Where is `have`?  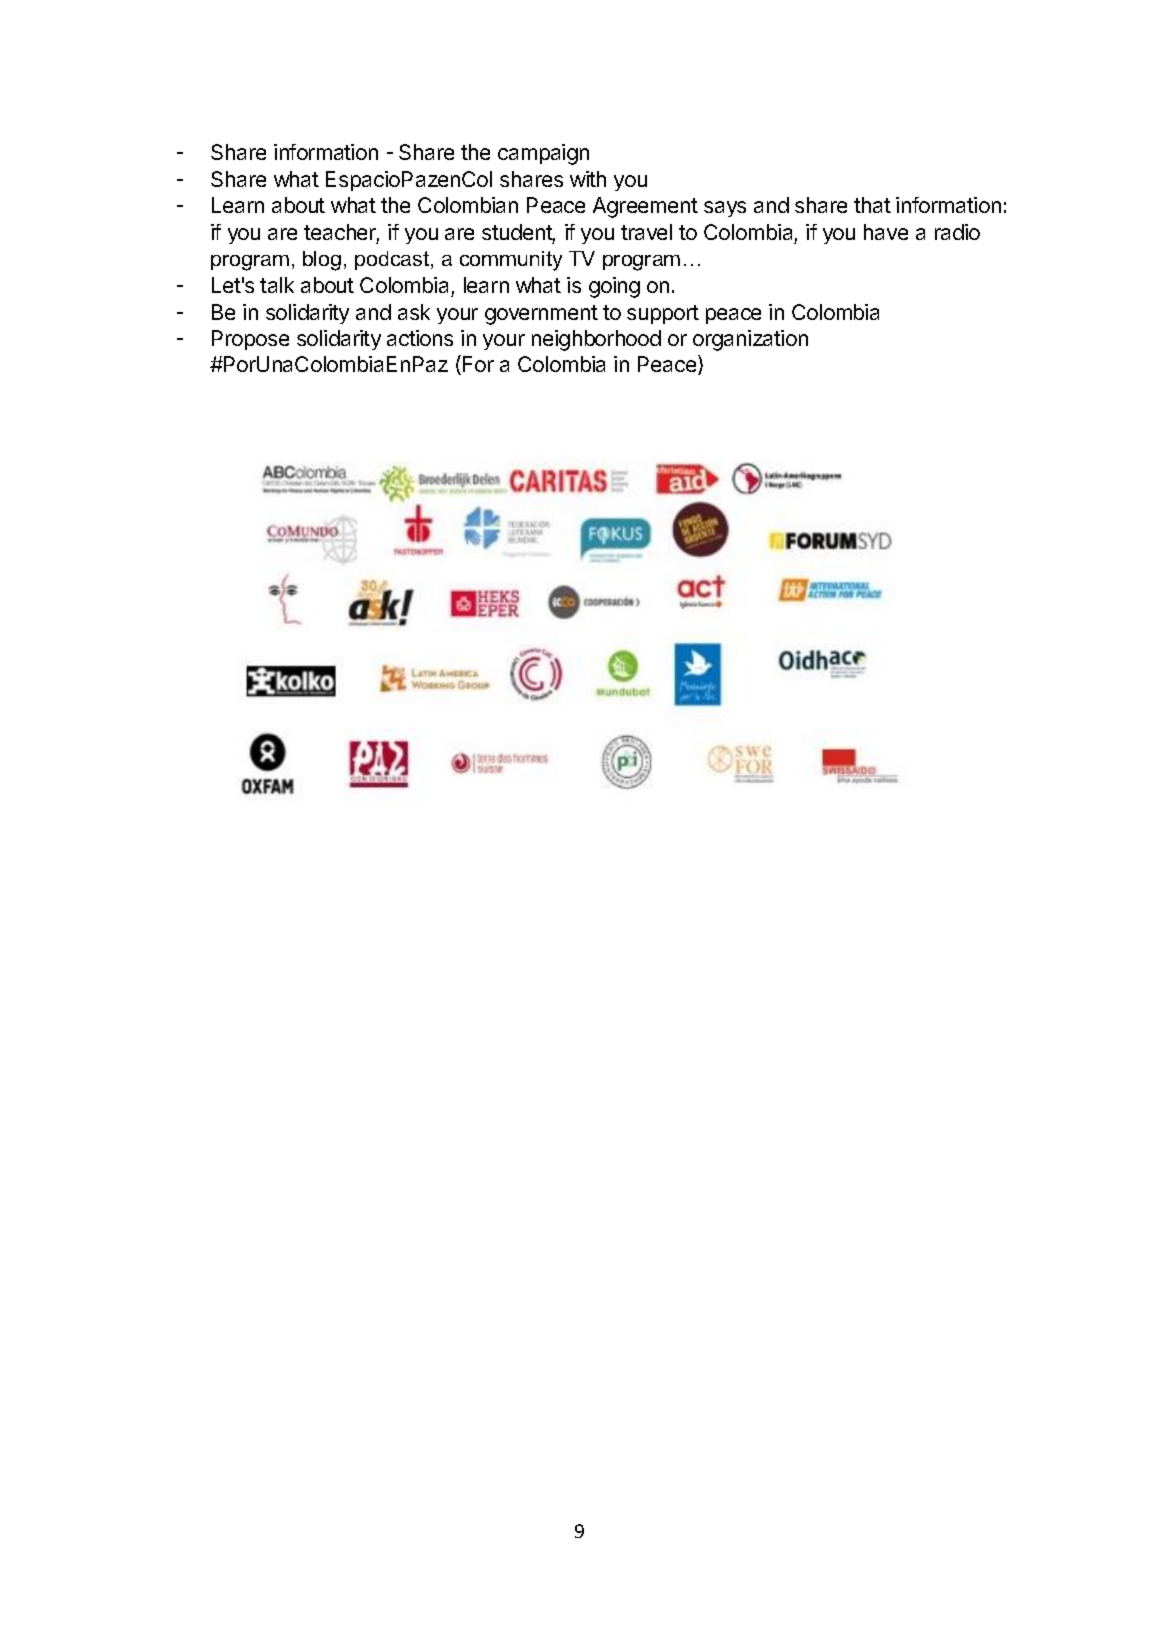
have is located at coordinates (886, 232).
